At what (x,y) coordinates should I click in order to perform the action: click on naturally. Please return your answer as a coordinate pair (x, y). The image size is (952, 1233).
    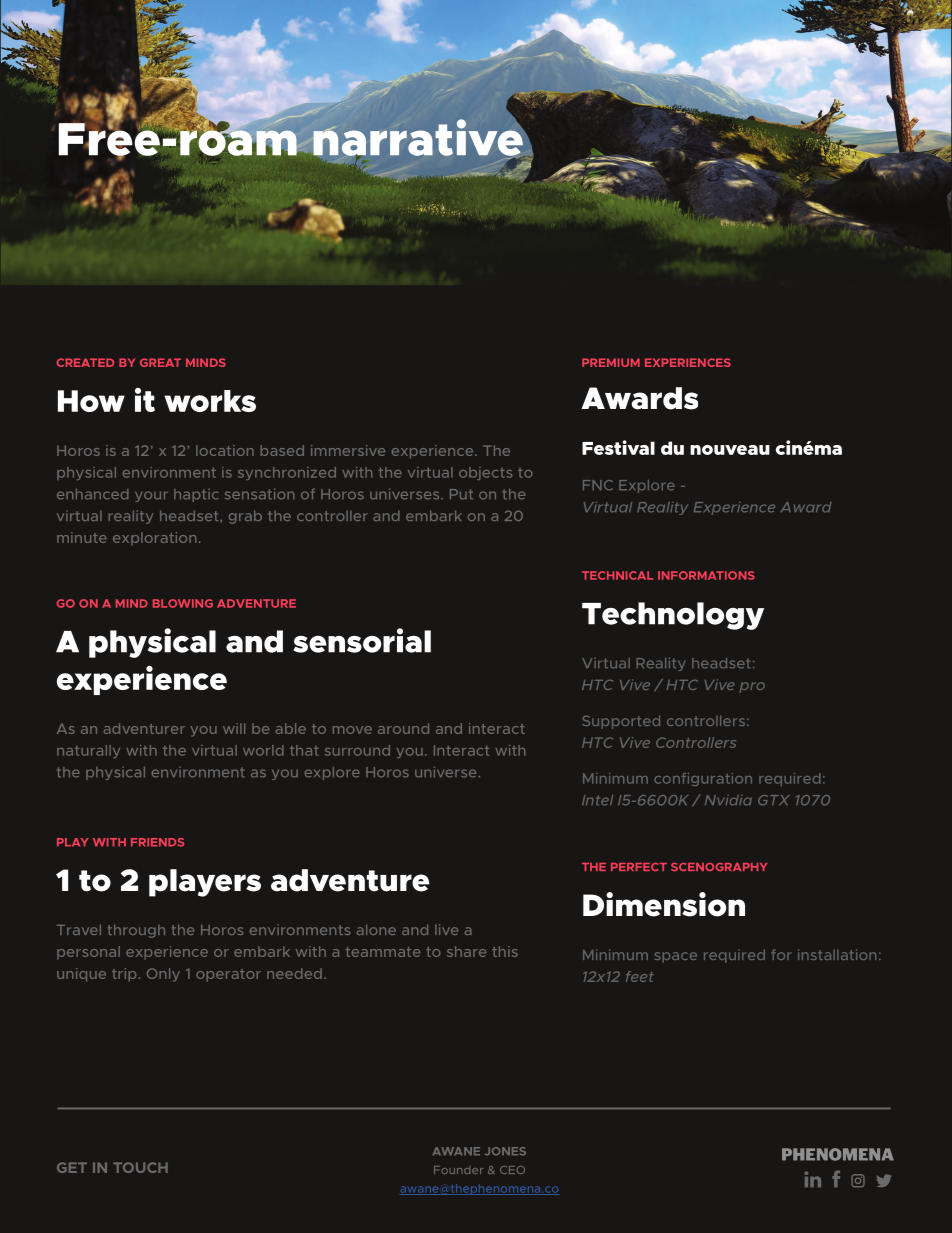
    Looking at the image, I should click on (88, 751).
